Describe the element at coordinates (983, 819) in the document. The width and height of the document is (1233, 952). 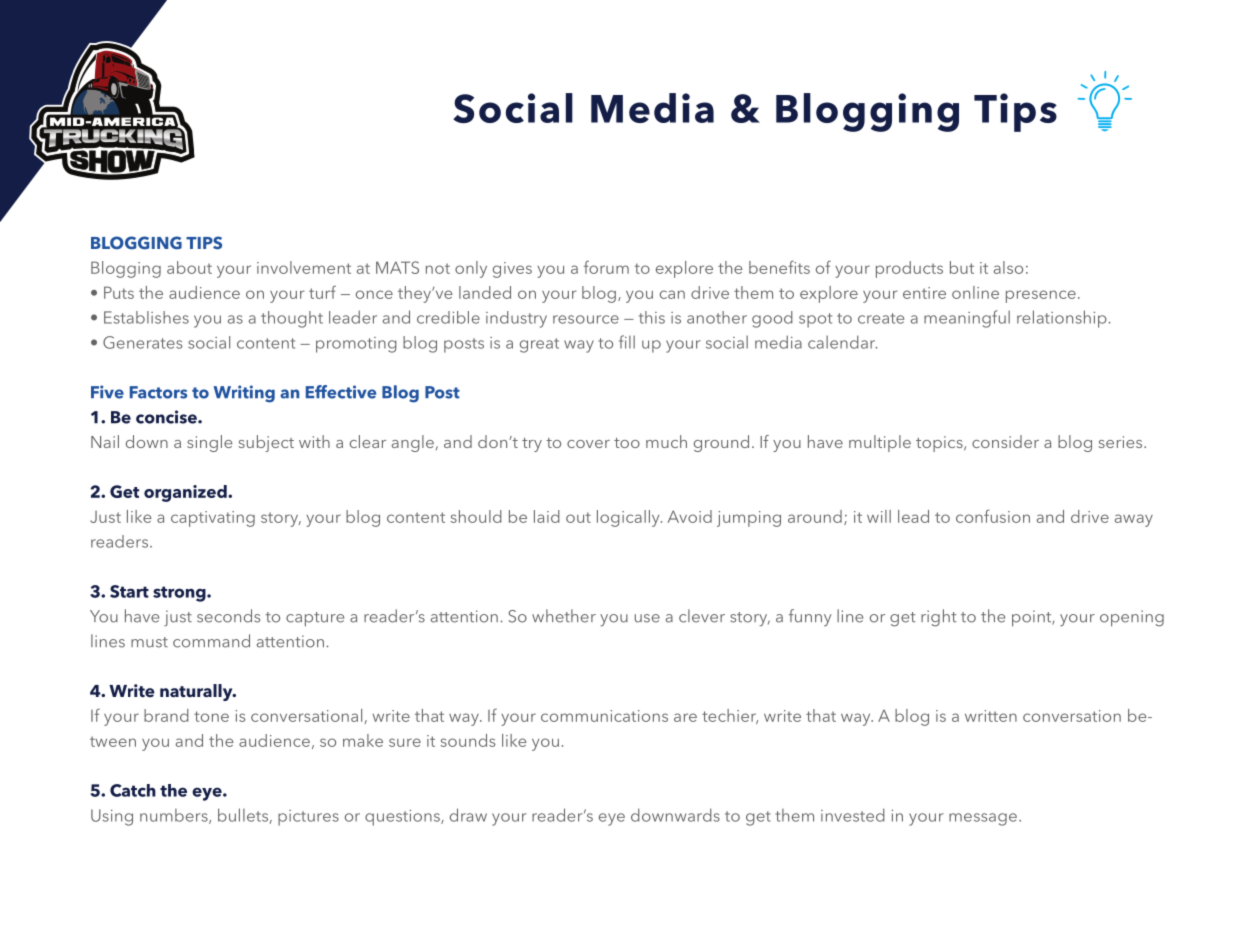
I see `message` at that location.
